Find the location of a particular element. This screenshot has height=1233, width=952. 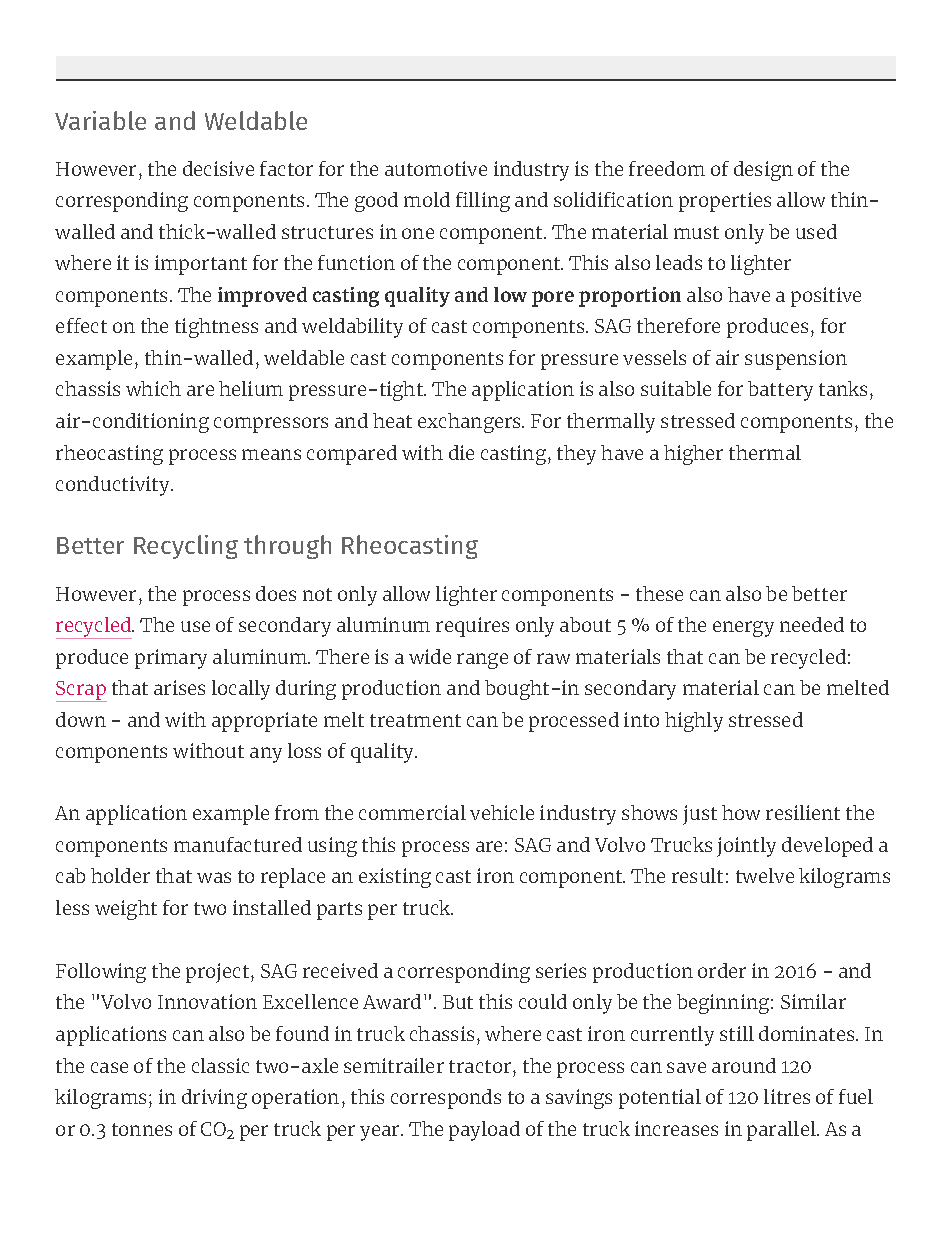

automotive is located at coordinates (436, 168).
